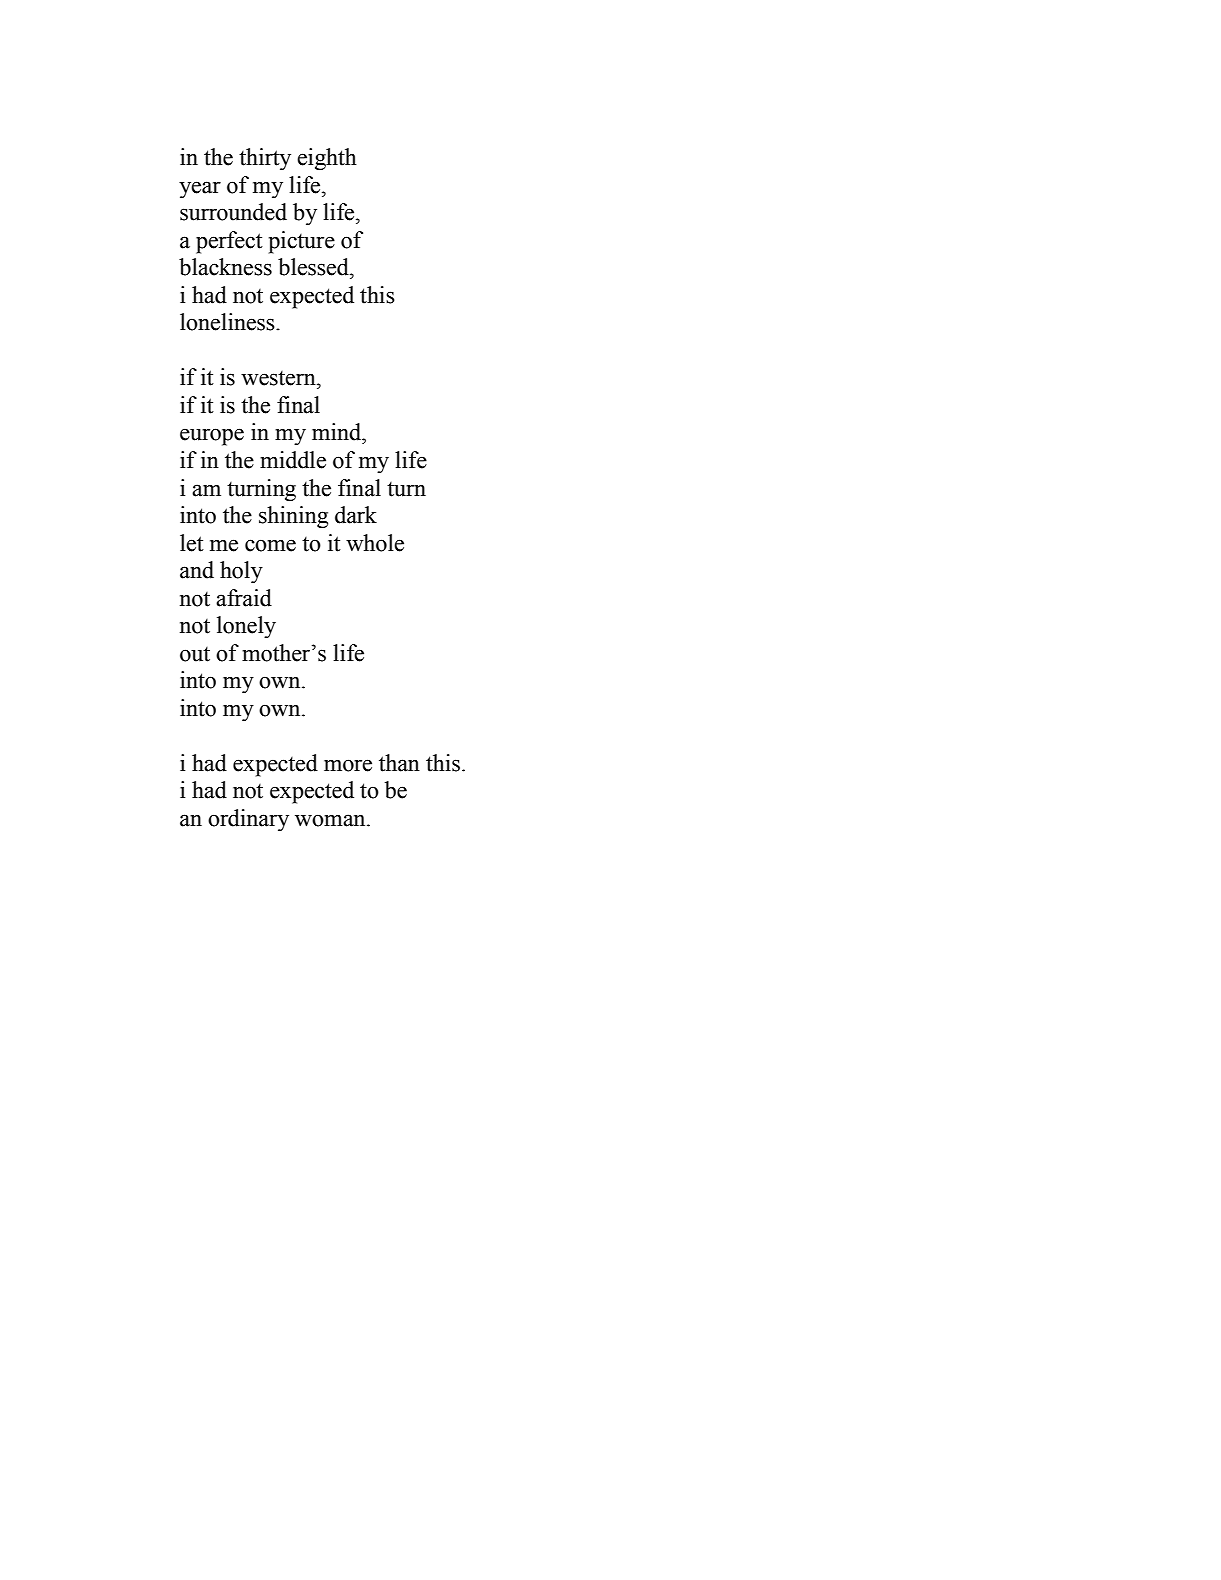 This image has width=1221, height=1580. I want to click on europe, so click(212, 437).
